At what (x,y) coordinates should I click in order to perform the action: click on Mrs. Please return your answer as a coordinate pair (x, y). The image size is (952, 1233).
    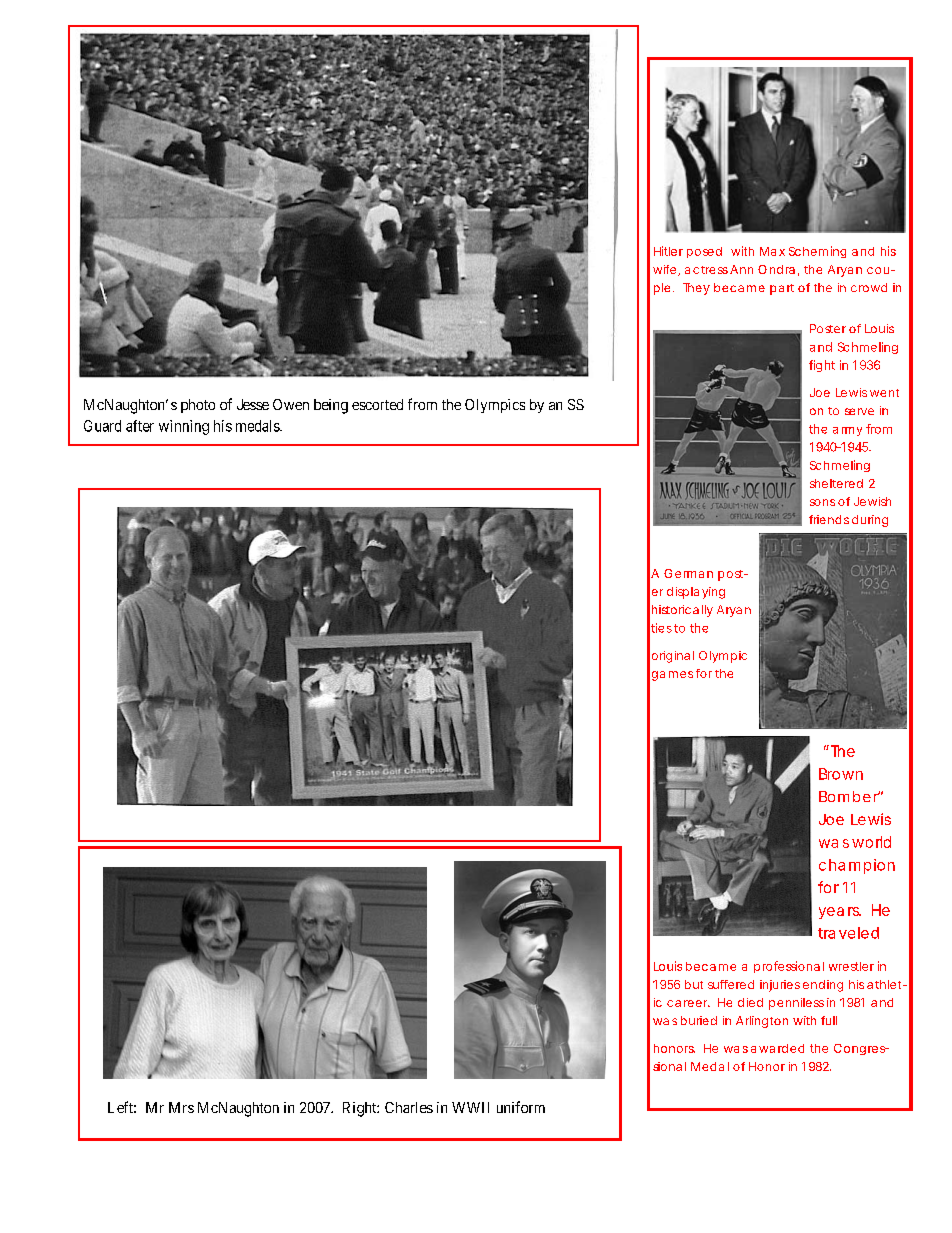
    Looking at the image, I should click on (181, 1107).
